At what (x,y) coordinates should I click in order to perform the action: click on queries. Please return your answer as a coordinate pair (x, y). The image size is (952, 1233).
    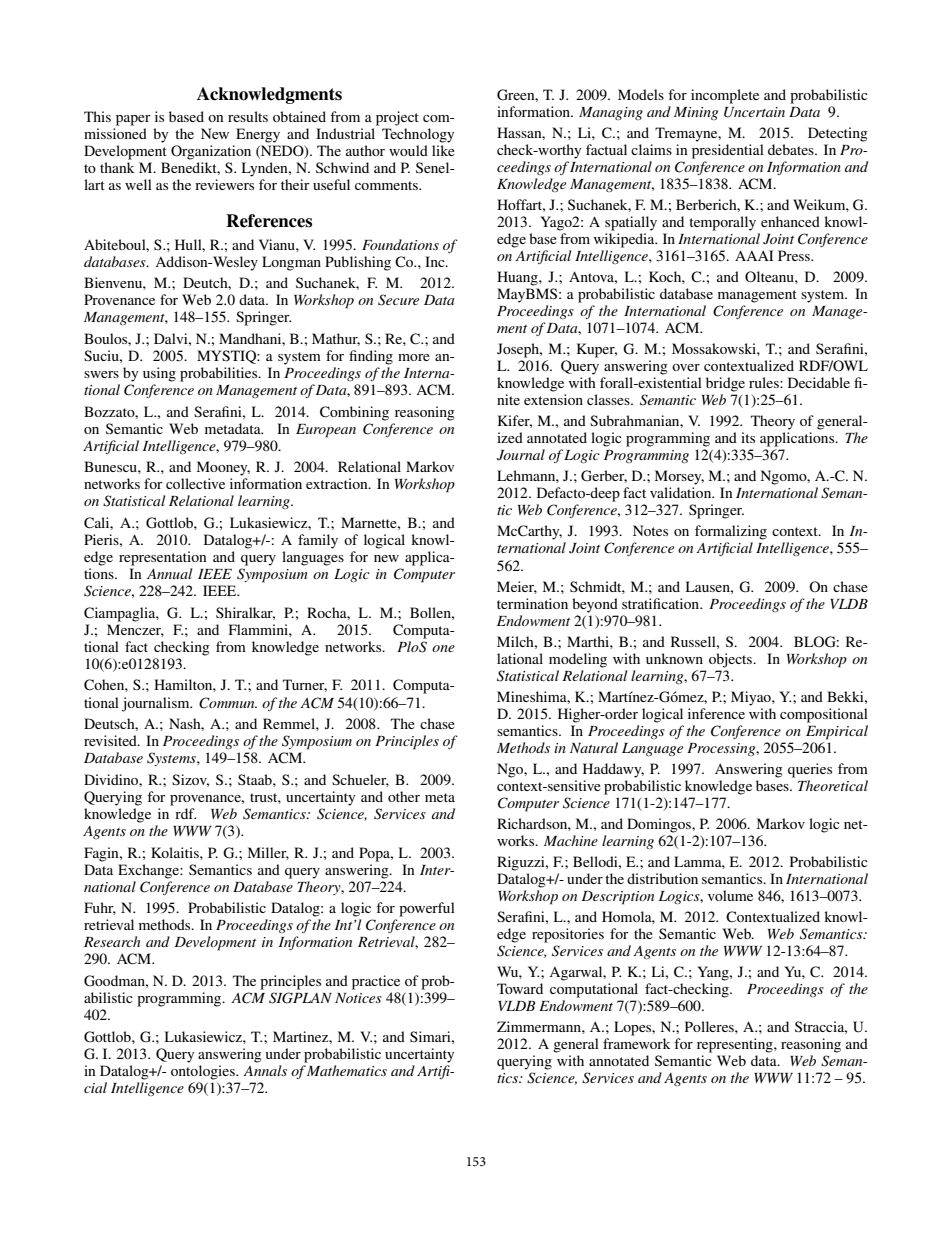
    Looking at the image, I should click on (810, 770).
